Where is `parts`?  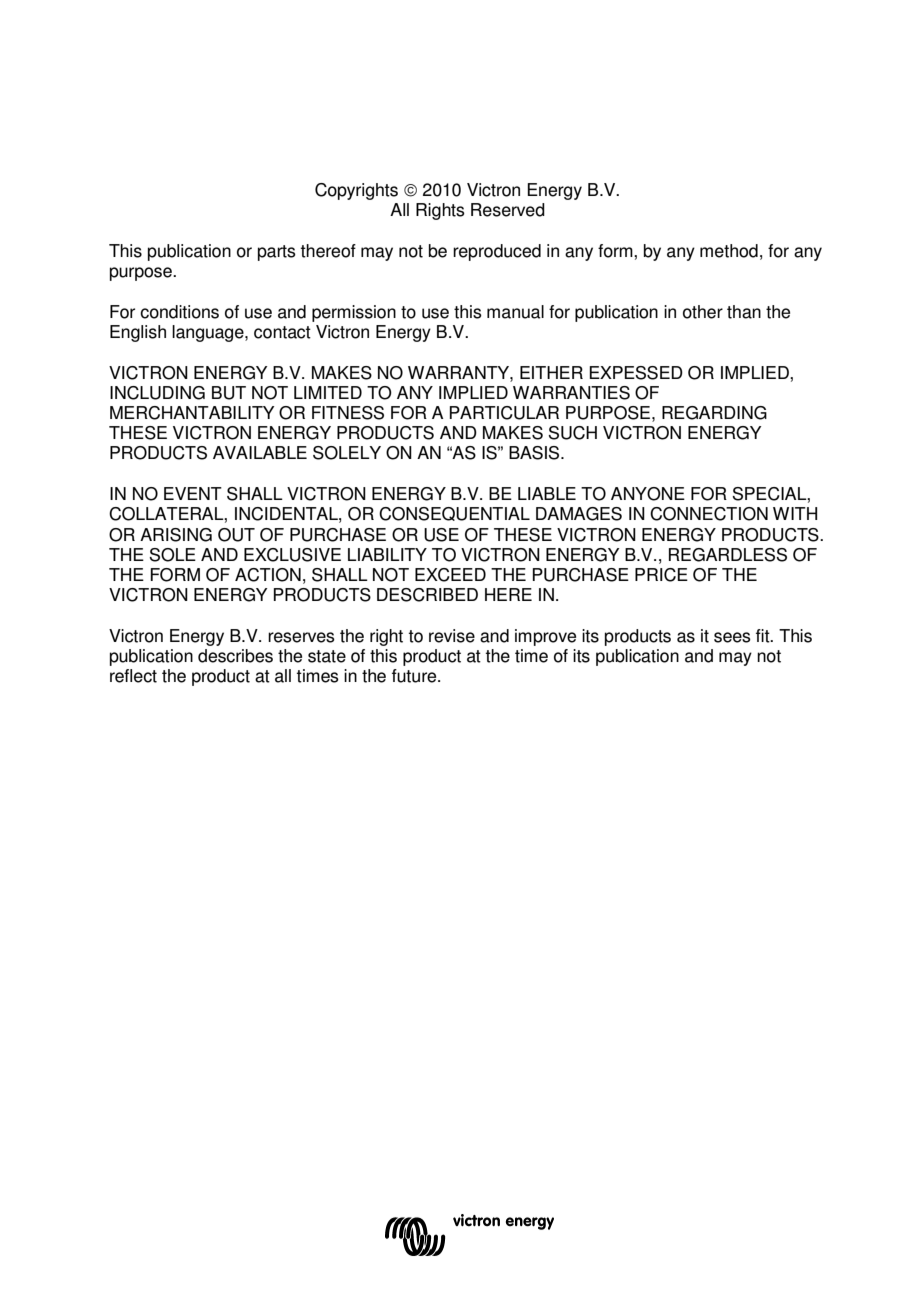
parts is located at coordinates (277, 253).
